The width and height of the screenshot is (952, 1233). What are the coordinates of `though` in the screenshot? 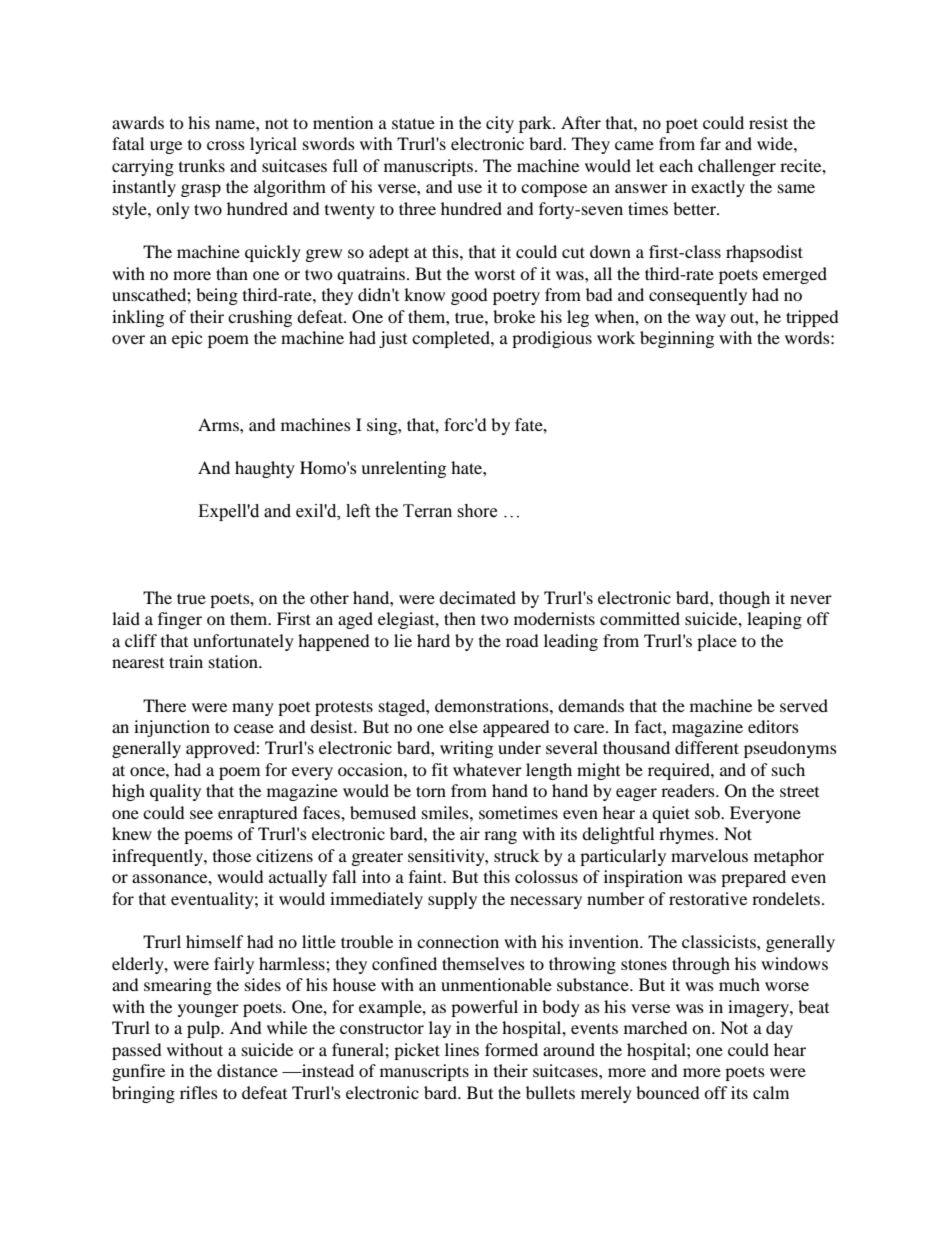 It's located at (744, 599).
